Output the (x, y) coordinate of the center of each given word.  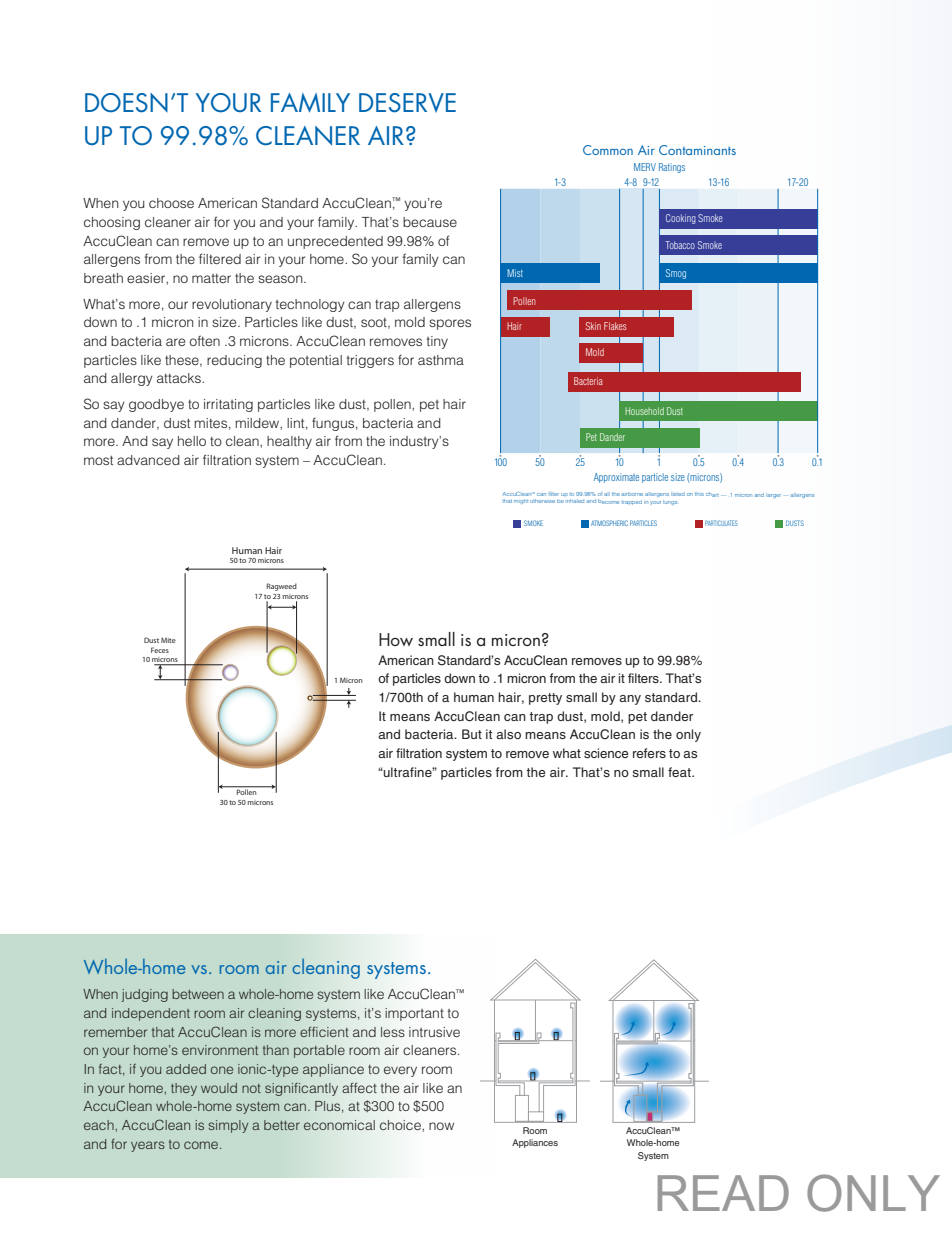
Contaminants (697, 150)
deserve (407, 103)
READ (723, 1193)
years (148, 1146)
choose (171, 203)
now (441, 1126)
